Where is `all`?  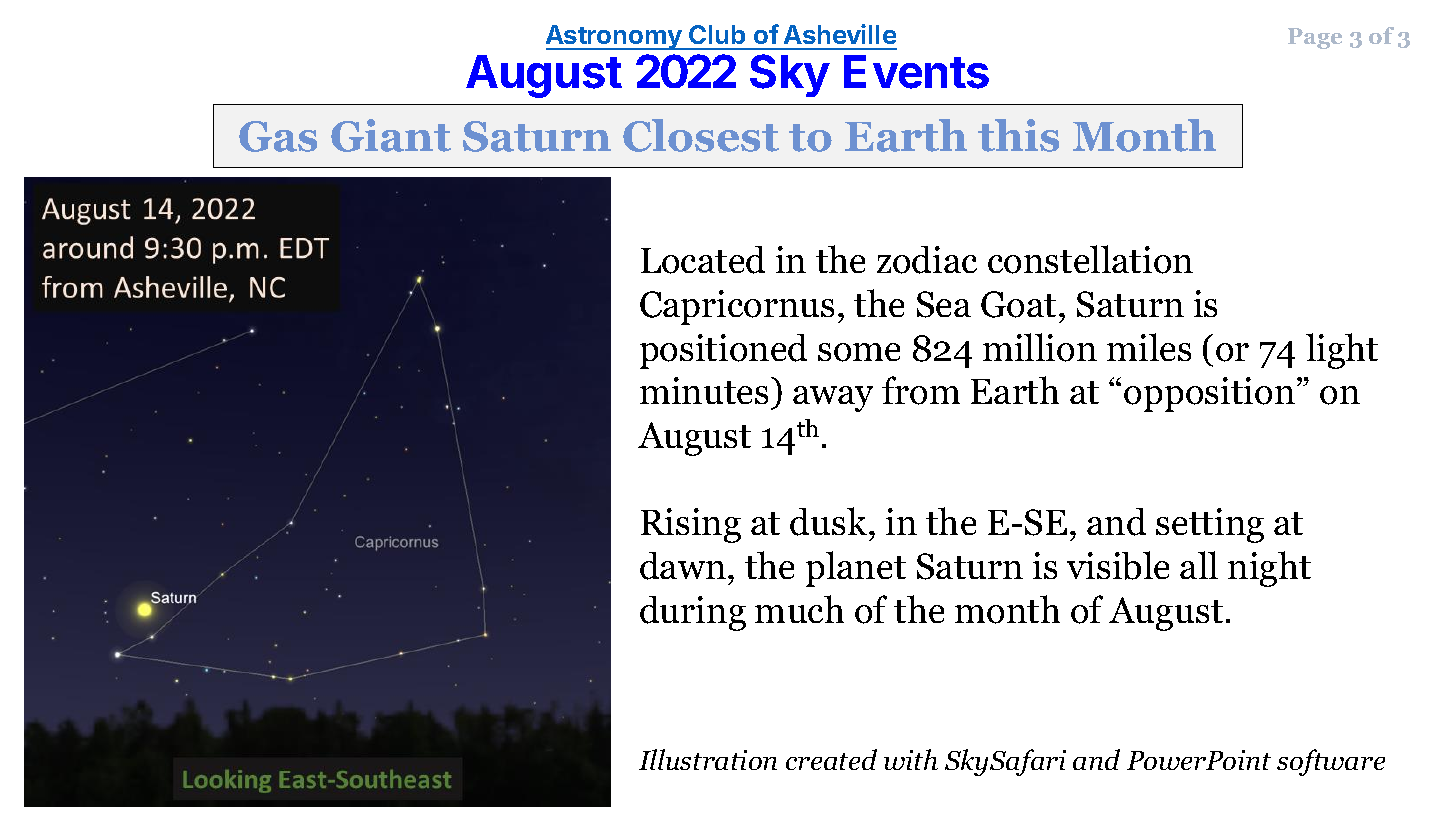
all is located at coordinates (1199, 565).
